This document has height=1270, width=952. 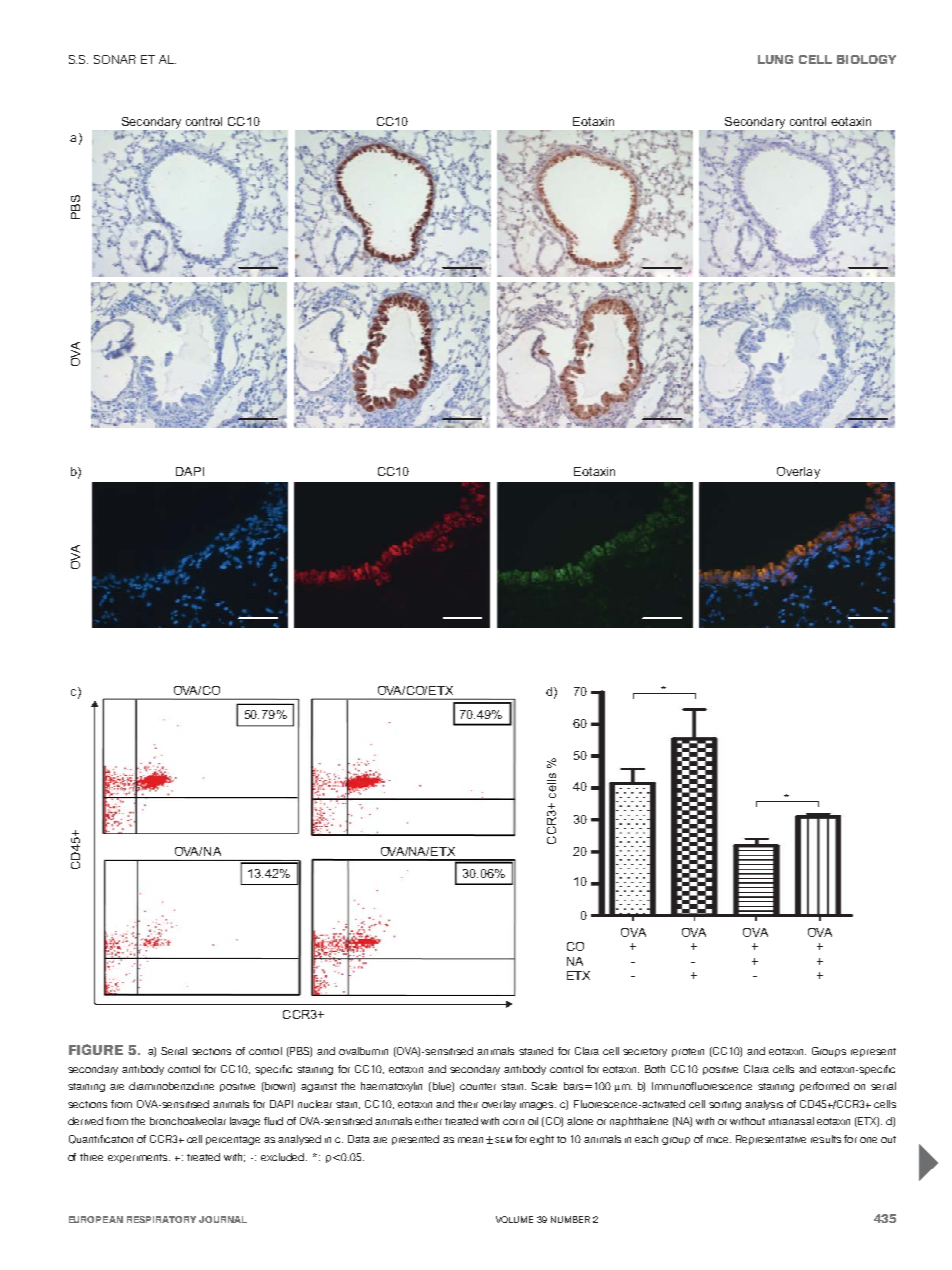 I want to click on RESPIRATORY, so click(x=161, y=1219).
